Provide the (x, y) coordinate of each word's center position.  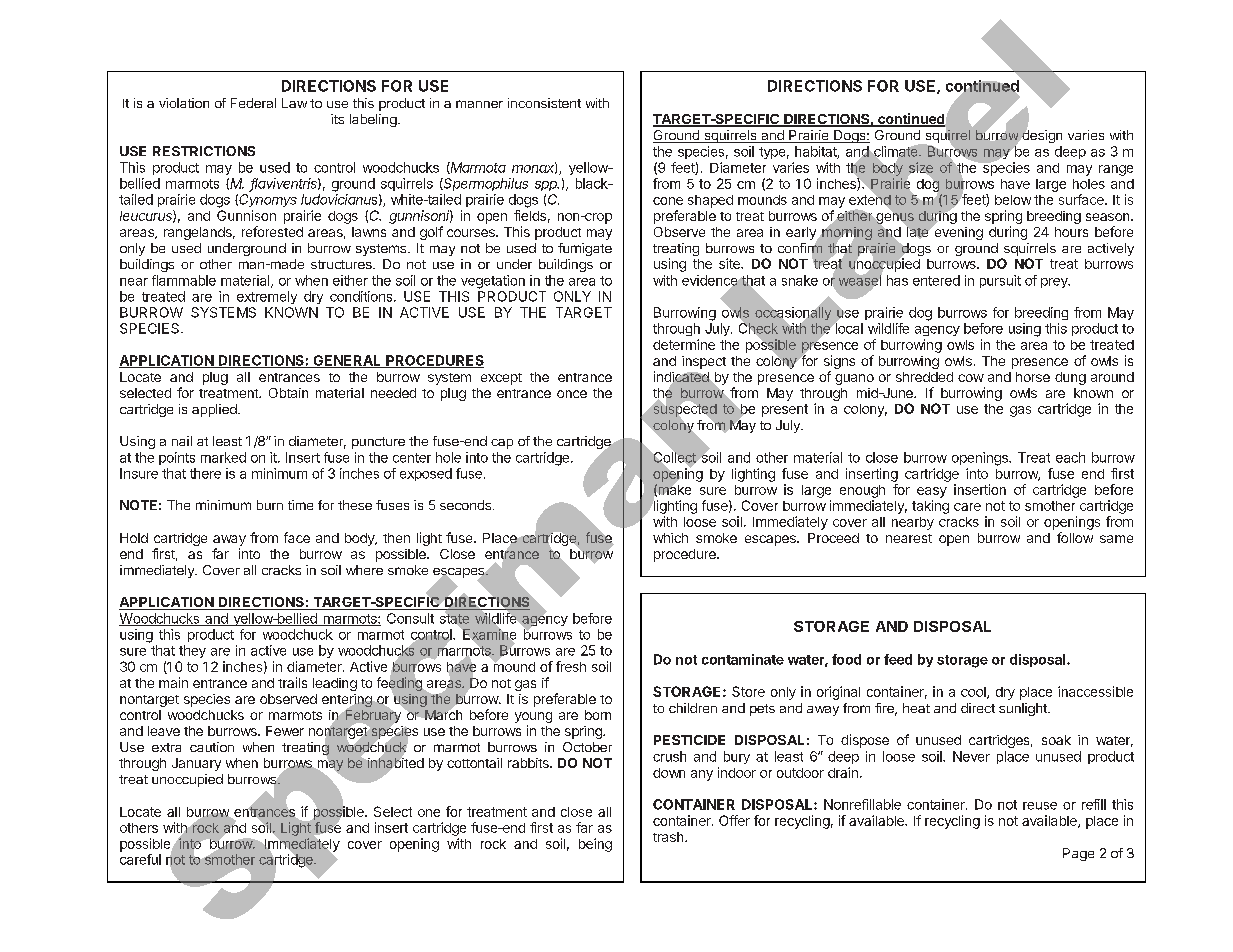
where (364, 570)
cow (971, 378)
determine (684, 344)
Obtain (288, 393)
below (1013, 200)
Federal (253, 103)
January (196, 764)
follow (1075, 537)
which (670, 538)
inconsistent (544, 103)
